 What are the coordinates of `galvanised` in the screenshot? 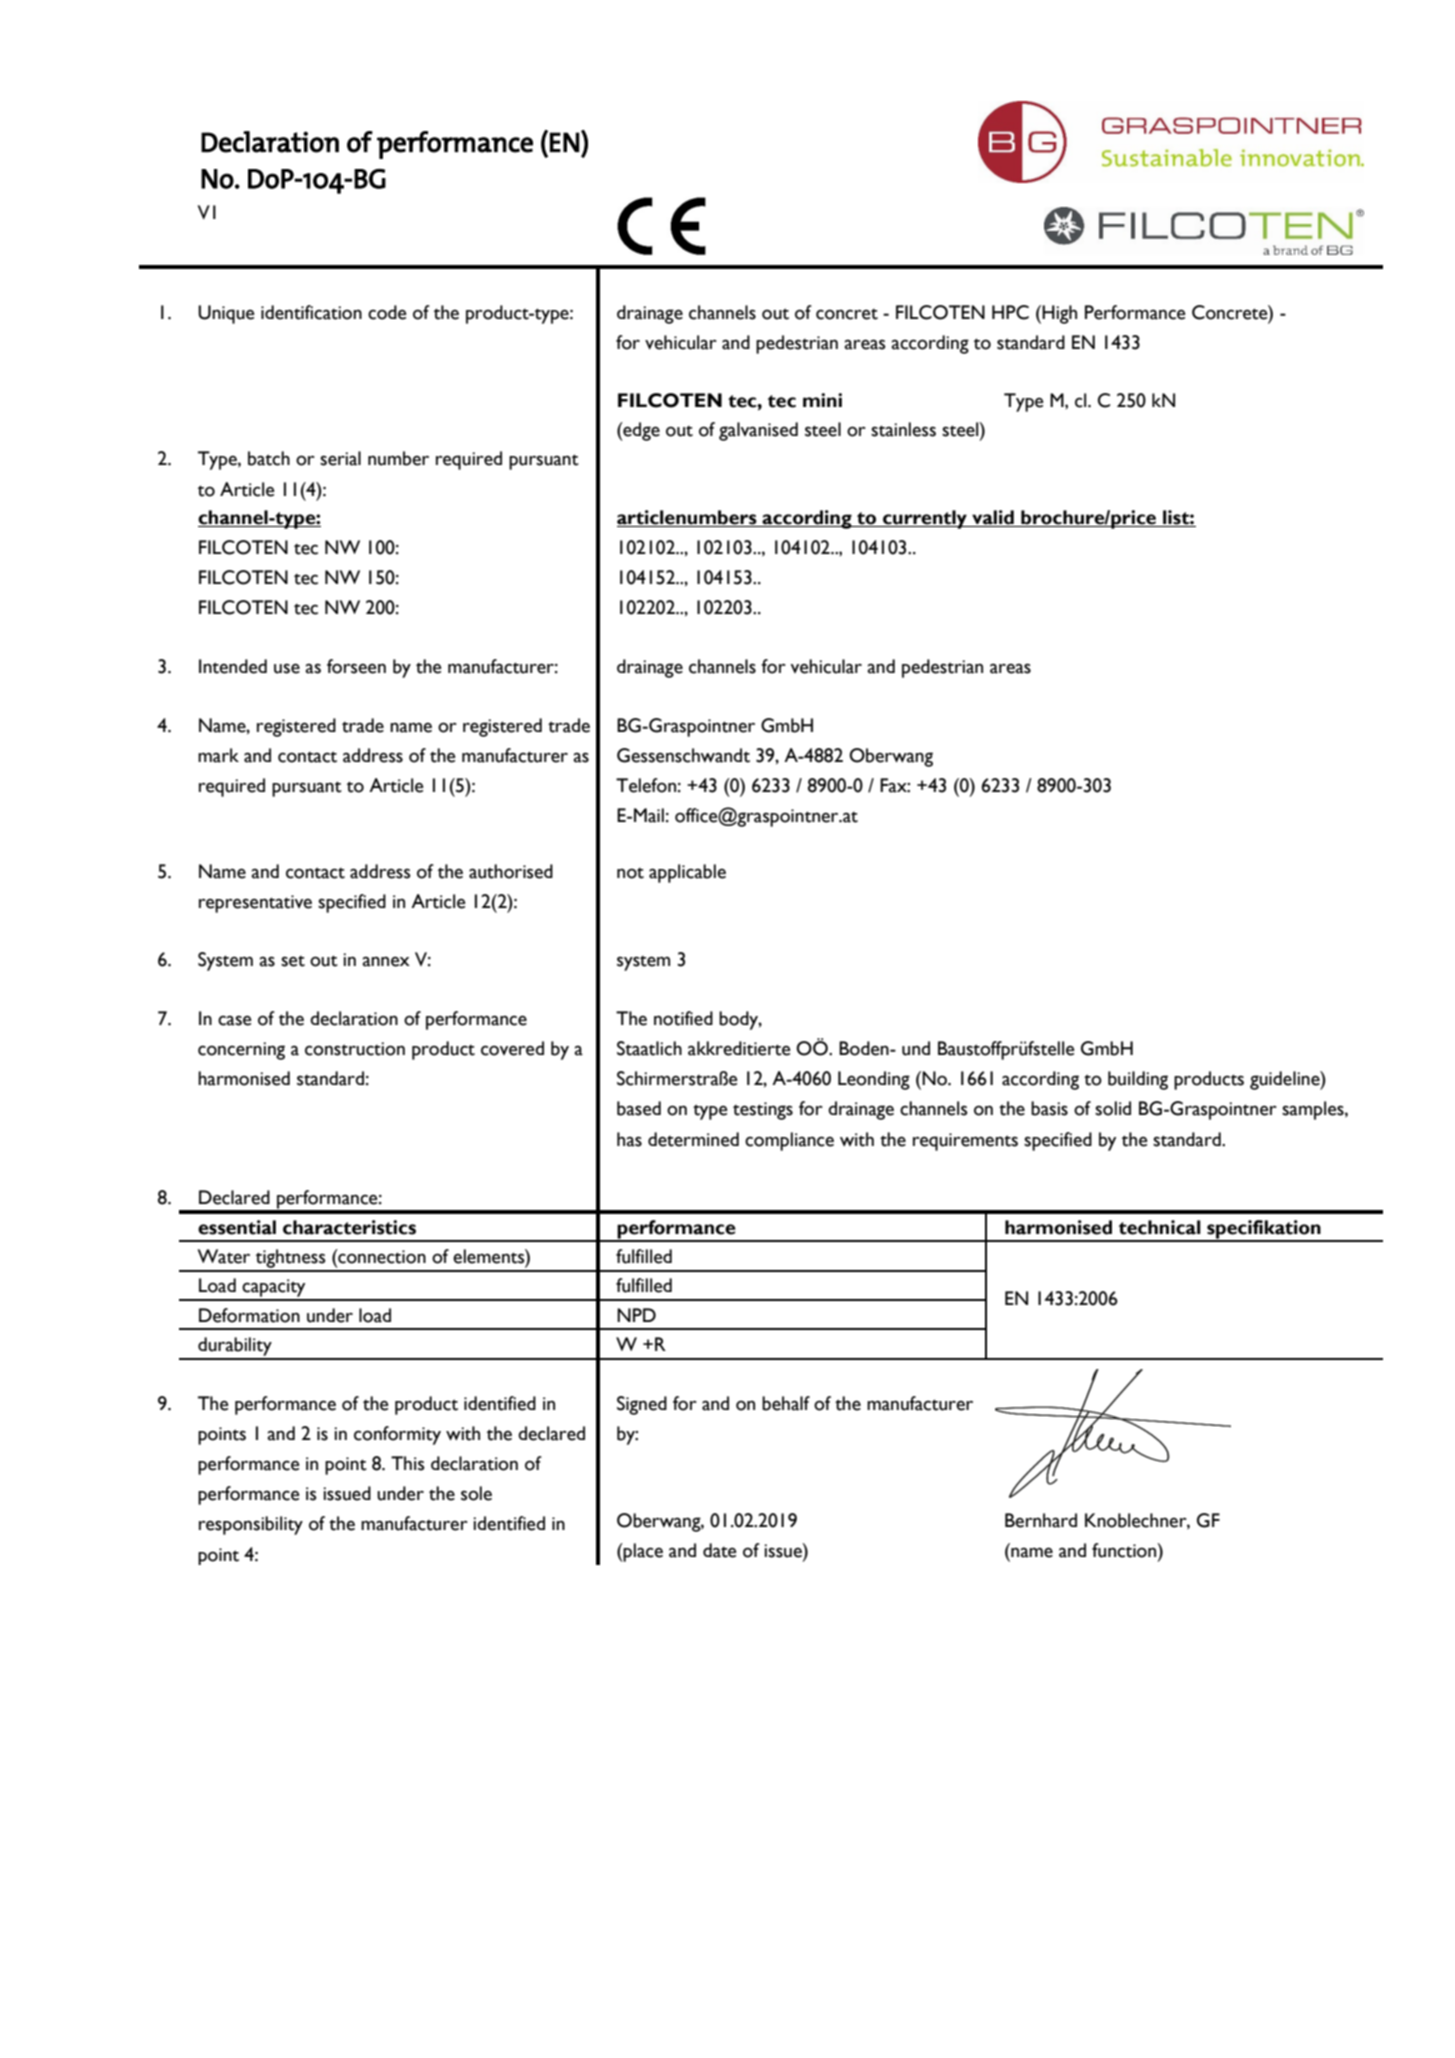 It's located at (758, 431).
